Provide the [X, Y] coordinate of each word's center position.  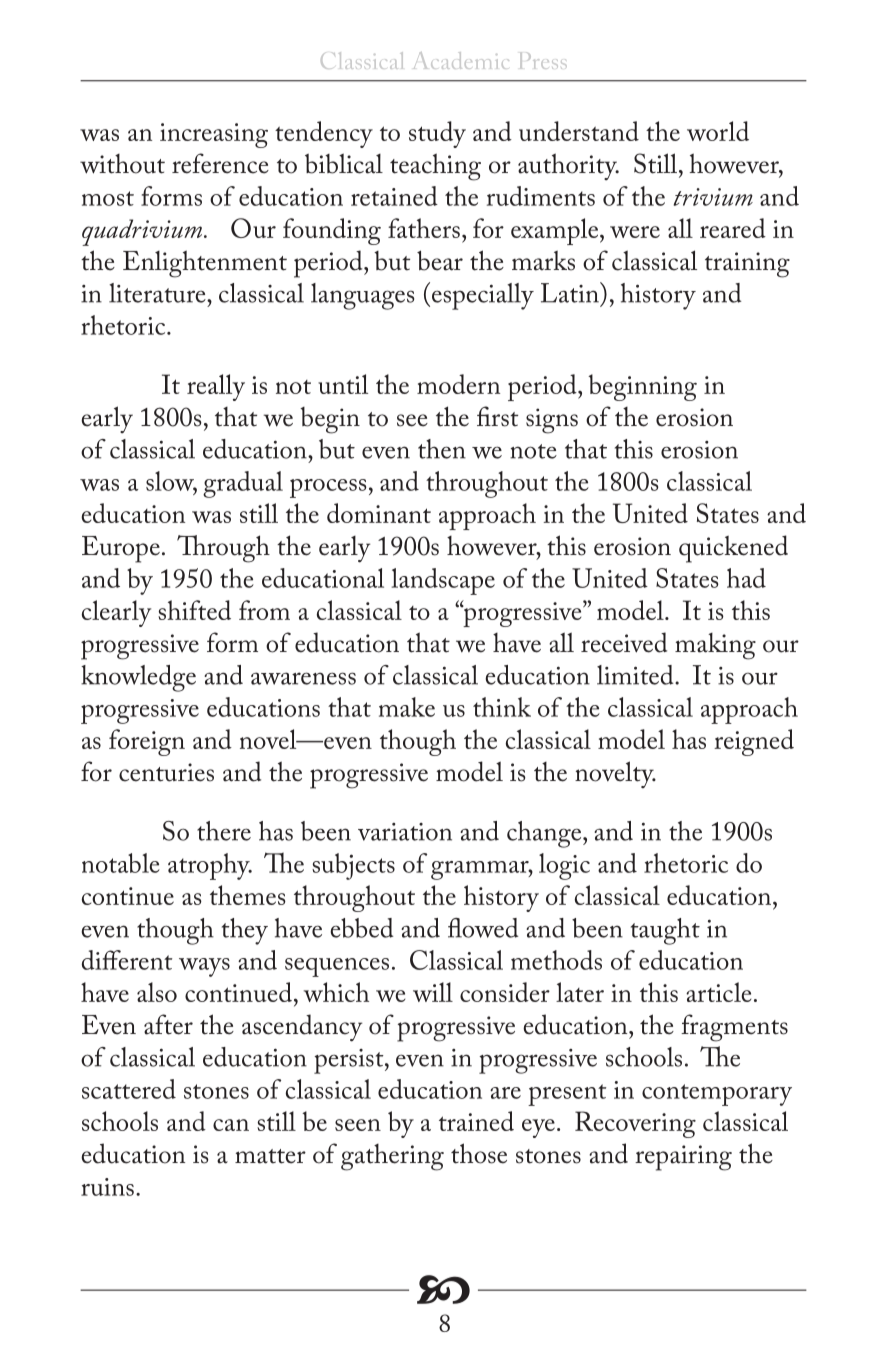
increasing [214, 135]
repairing [683, 1158]
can [231, 1125]
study [437, 134]
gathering [392, 1157]
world [718, 131]
